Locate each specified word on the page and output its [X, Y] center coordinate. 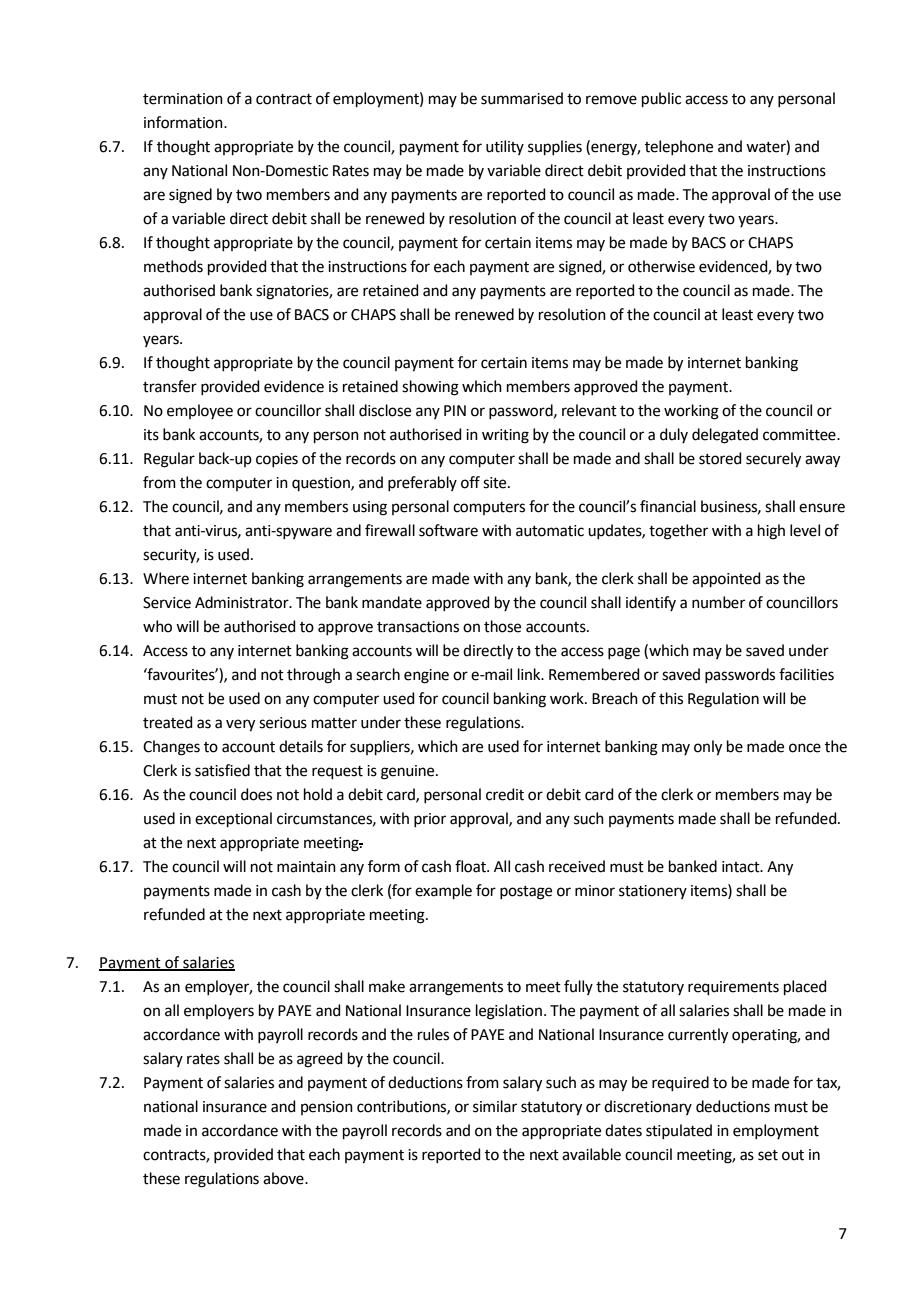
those [502, 626]
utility [505, 147]
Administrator [243, 602]
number [718, 602]
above [284, 1178]
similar [495, 1106]
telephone [679, 147]
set [768, 1155]
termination [183, 99]
